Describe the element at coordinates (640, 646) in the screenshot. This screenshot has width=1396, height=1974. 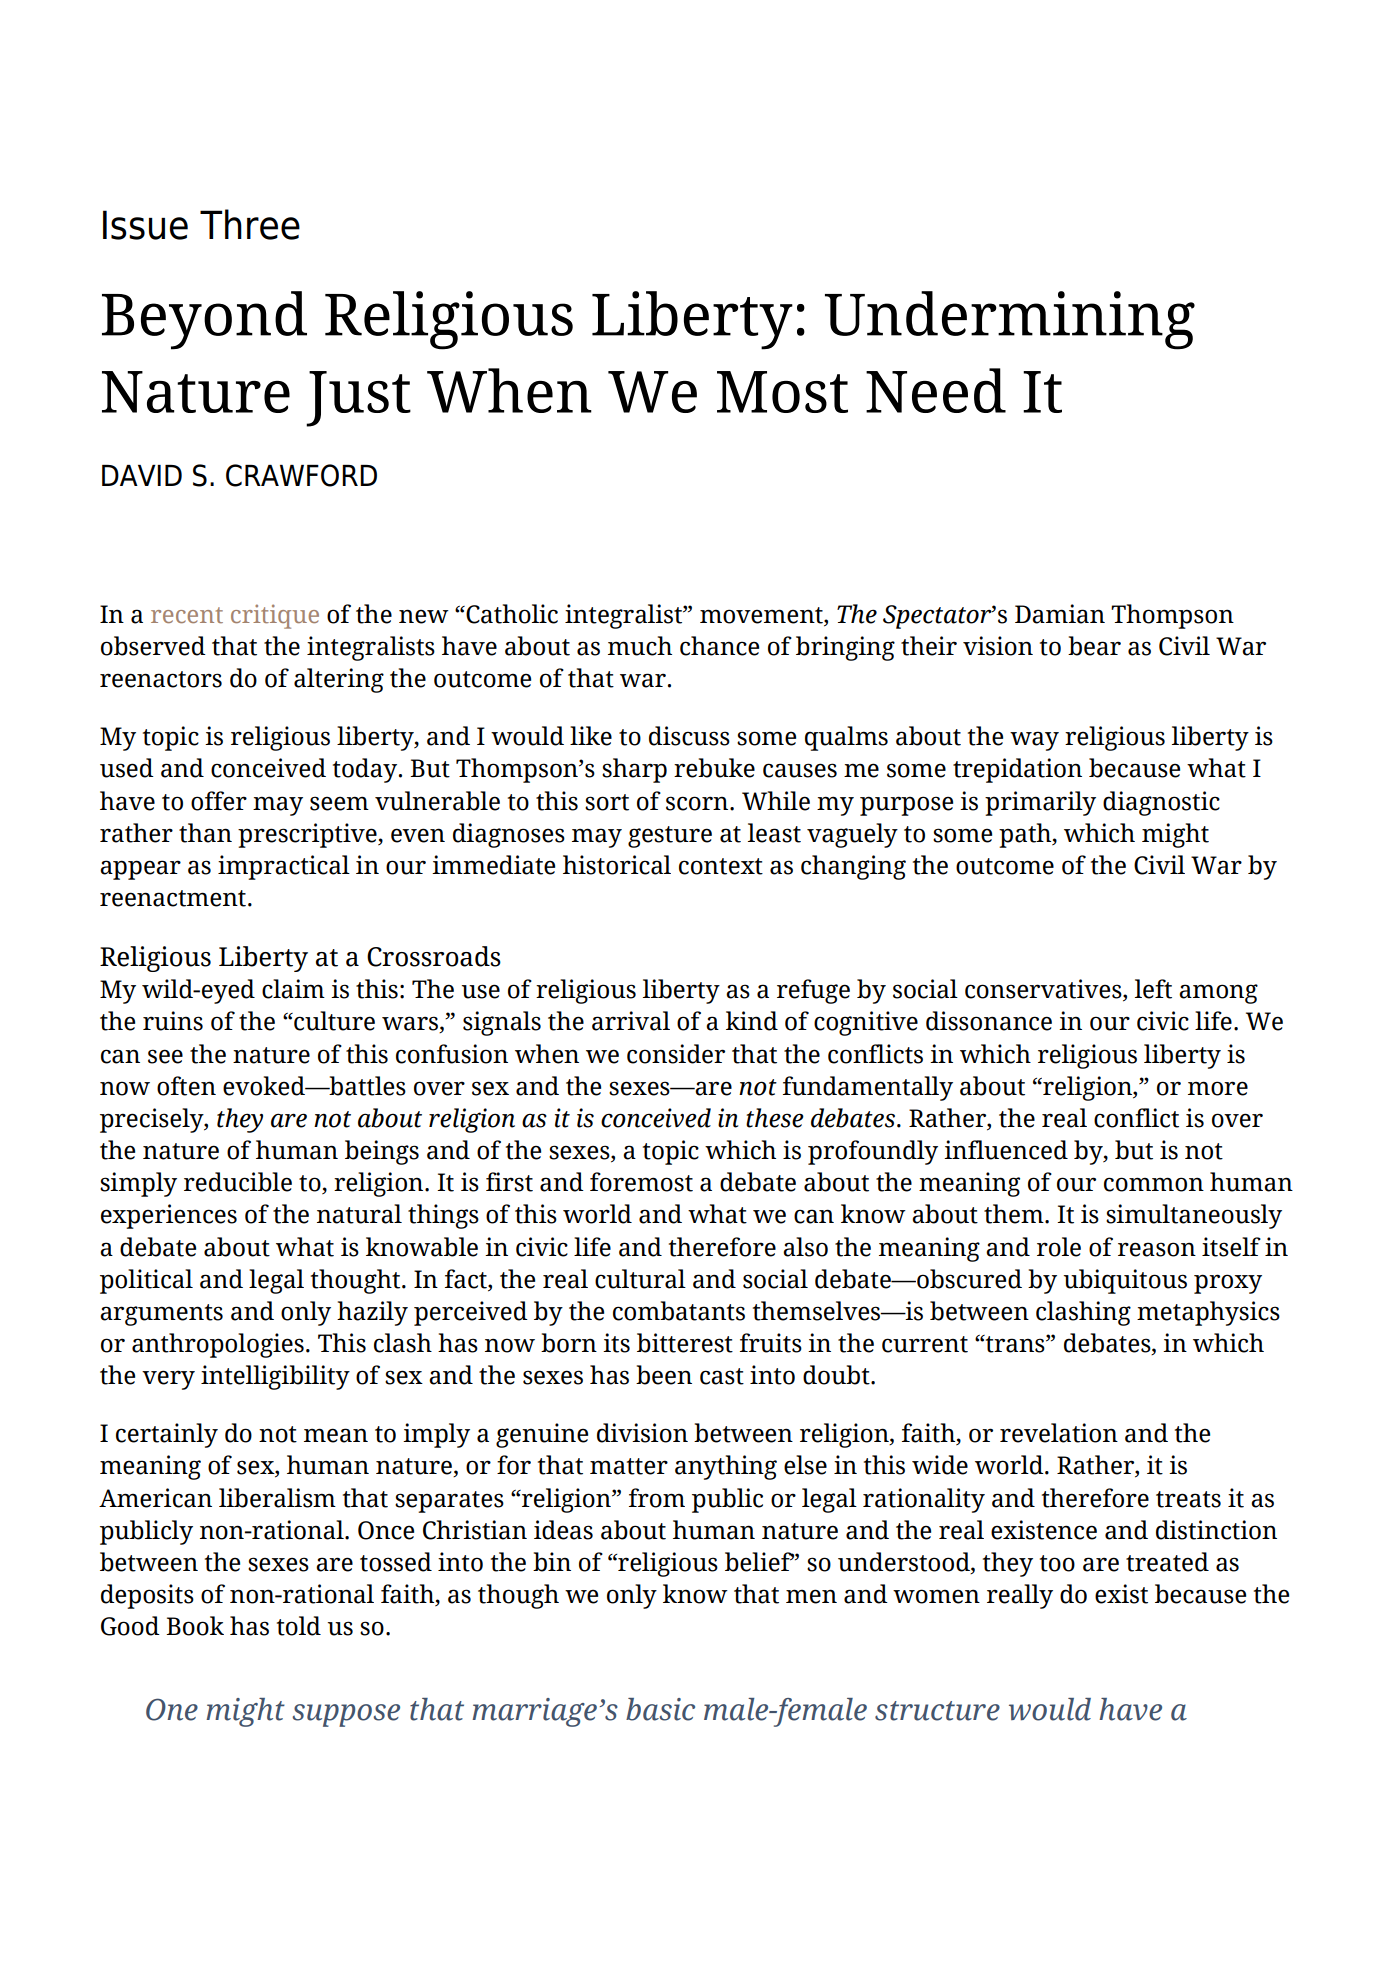
I see `much` at that location.
